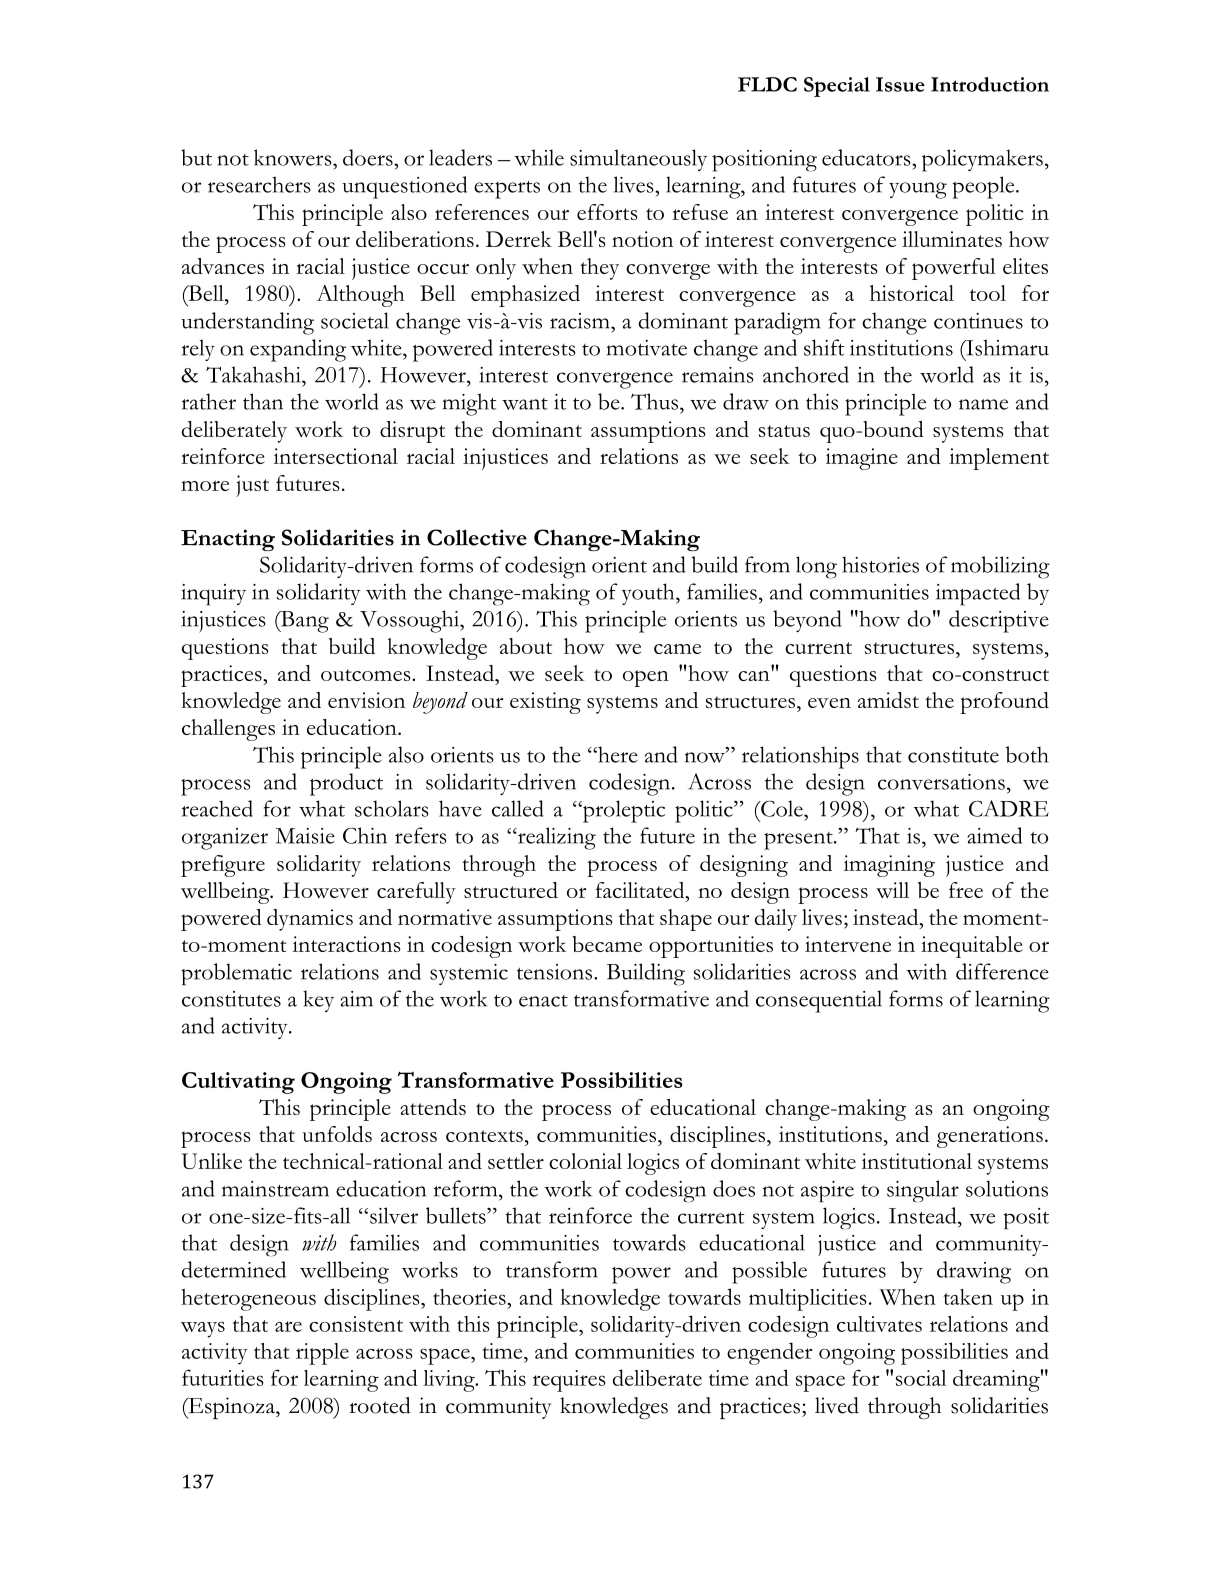 This screenshot has width=1230, height=1591. I want to click on tensions, so click(556, 972).
